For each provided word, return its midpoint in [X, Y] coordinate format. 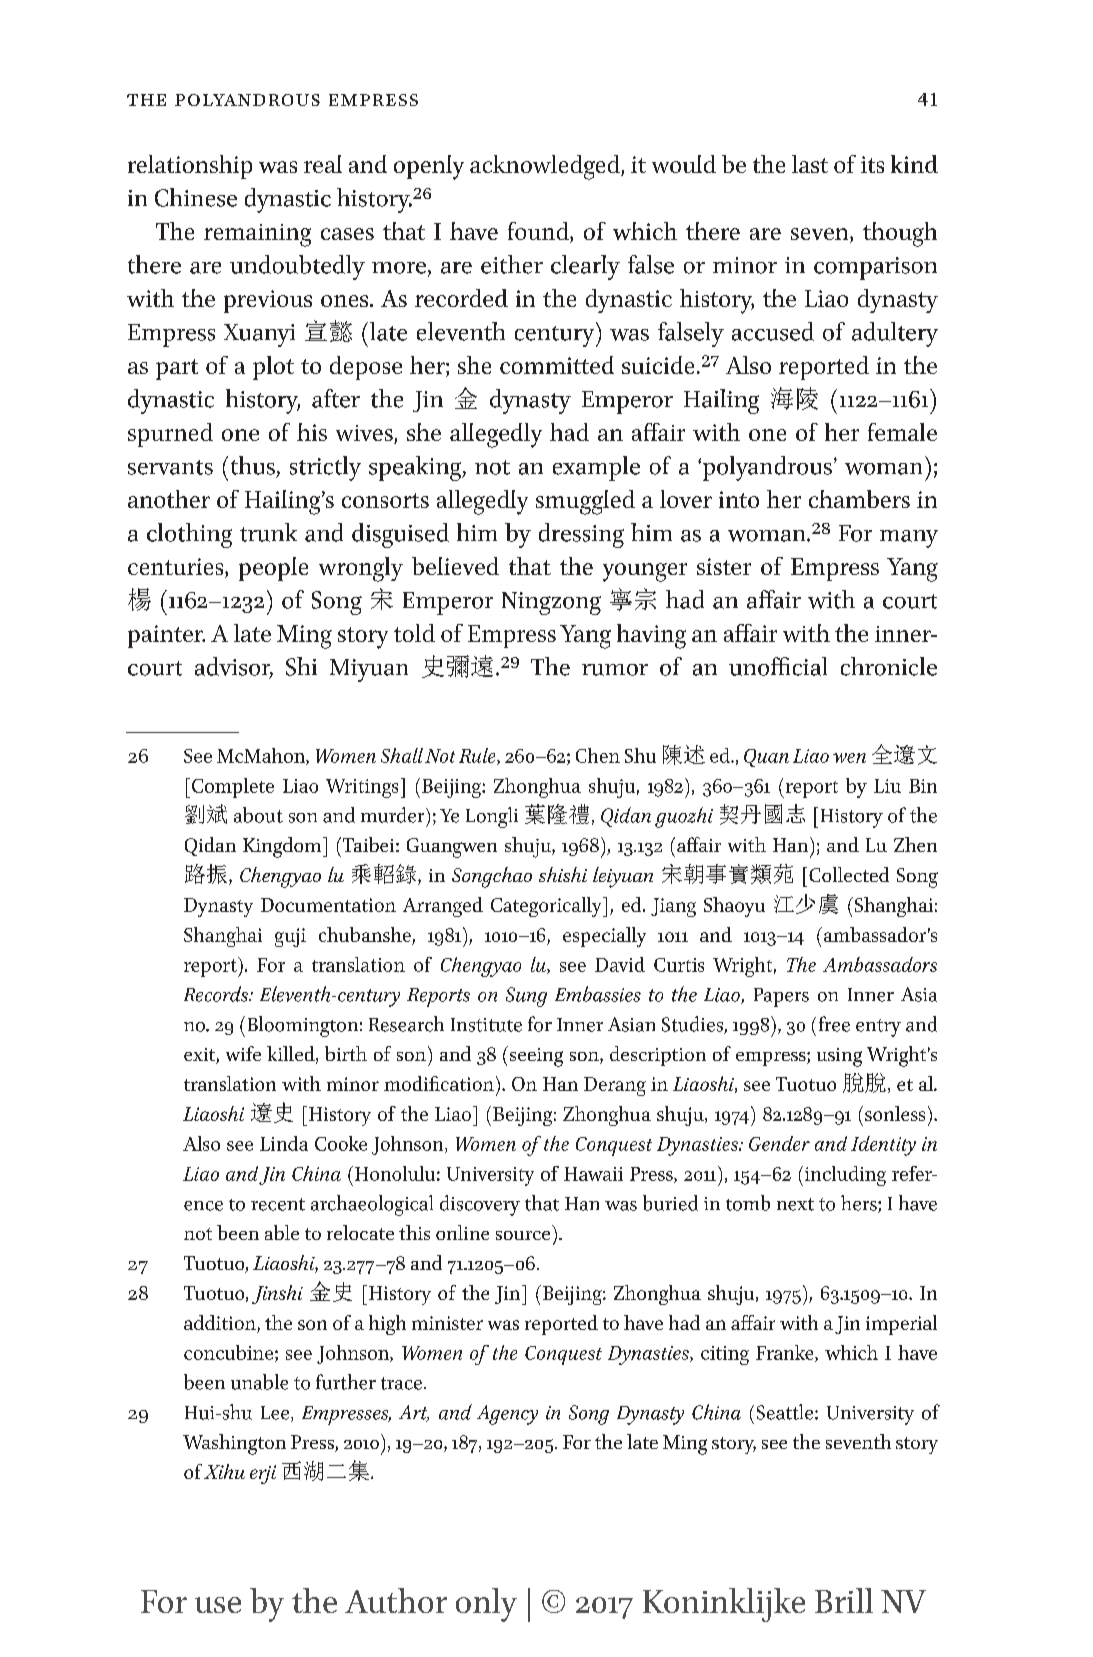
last [810, 164]
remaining [257, 235]
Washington [234, 1444]
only [486, 1605]
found [539, 232]
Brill [844, 1600]
